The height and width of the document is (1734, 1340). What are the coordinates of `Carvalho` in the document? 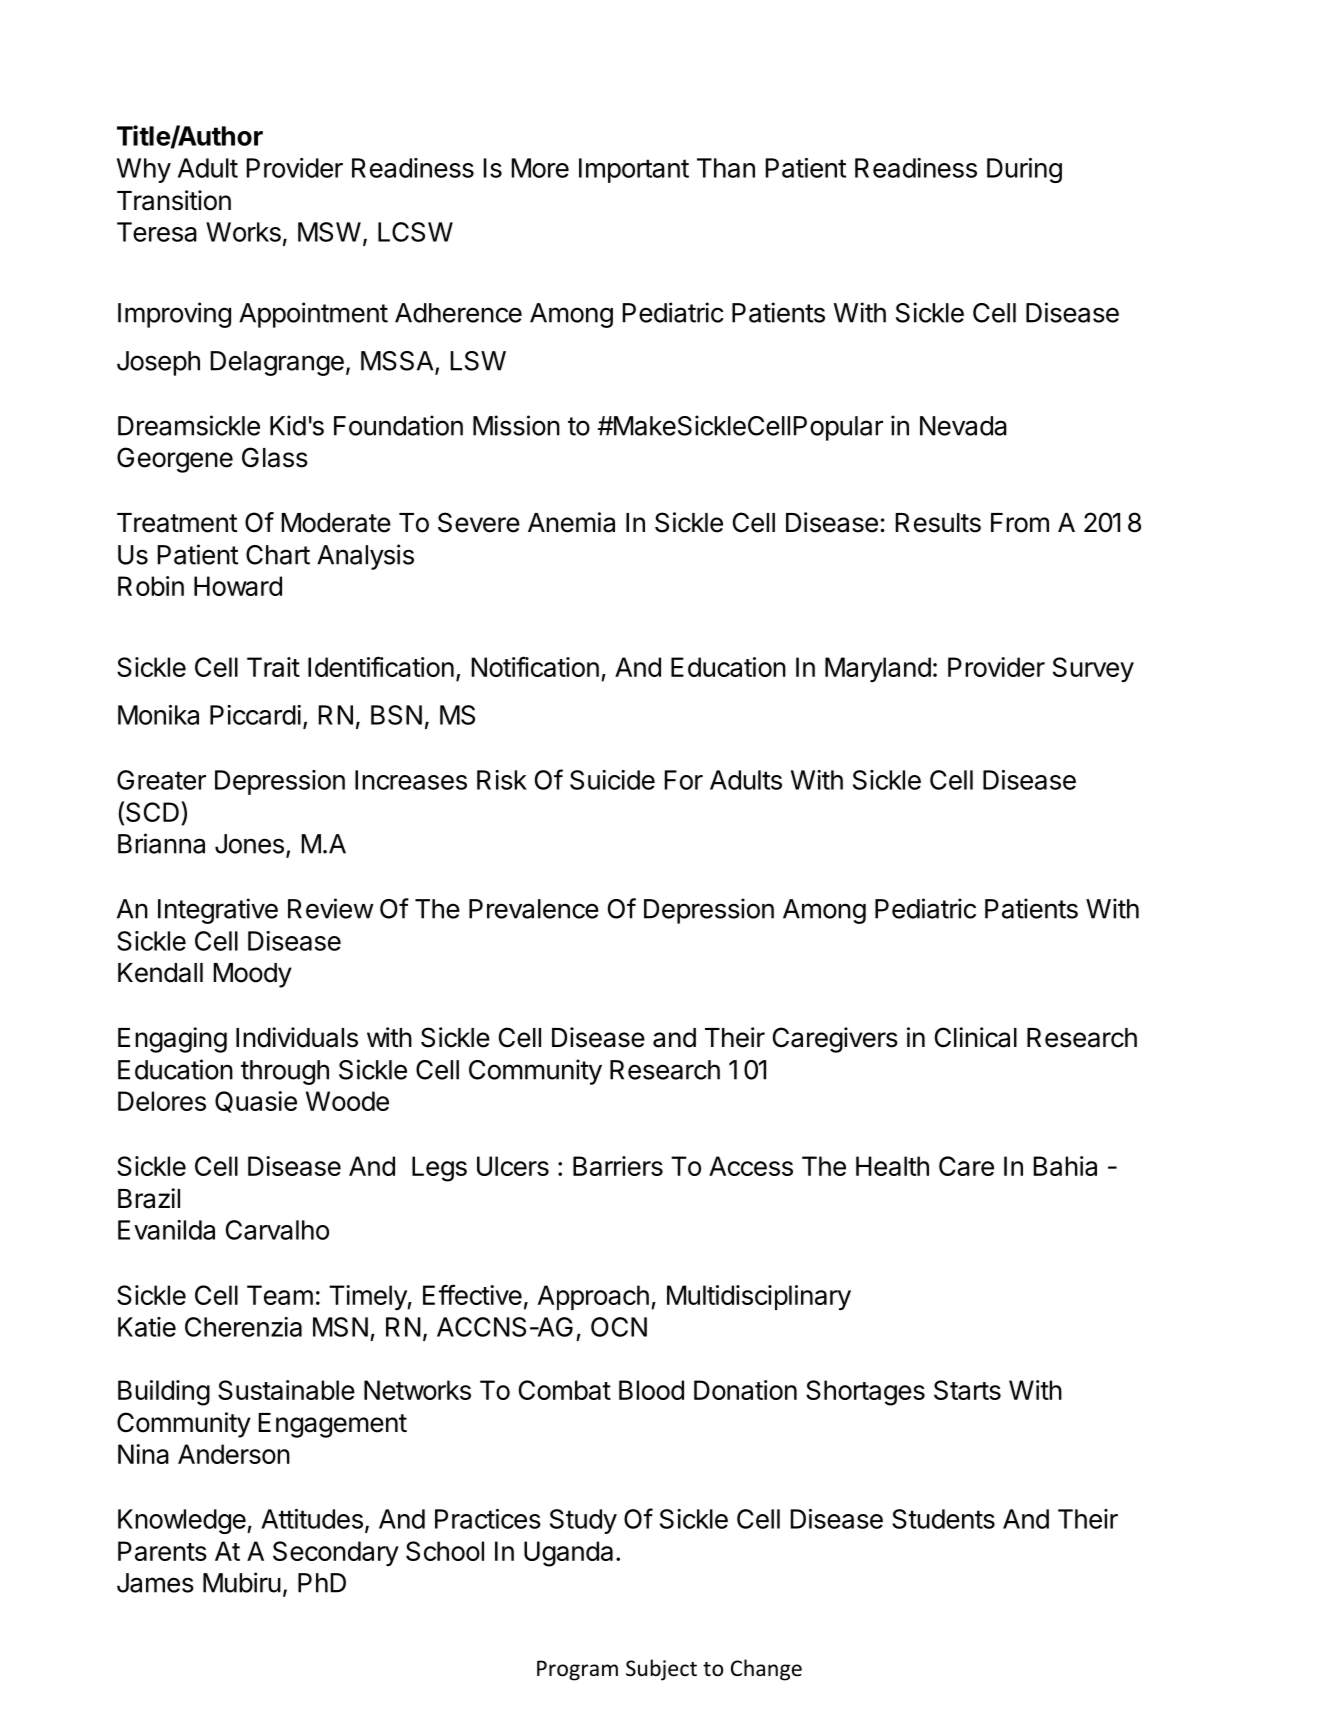 It's located at (277, 1230).
